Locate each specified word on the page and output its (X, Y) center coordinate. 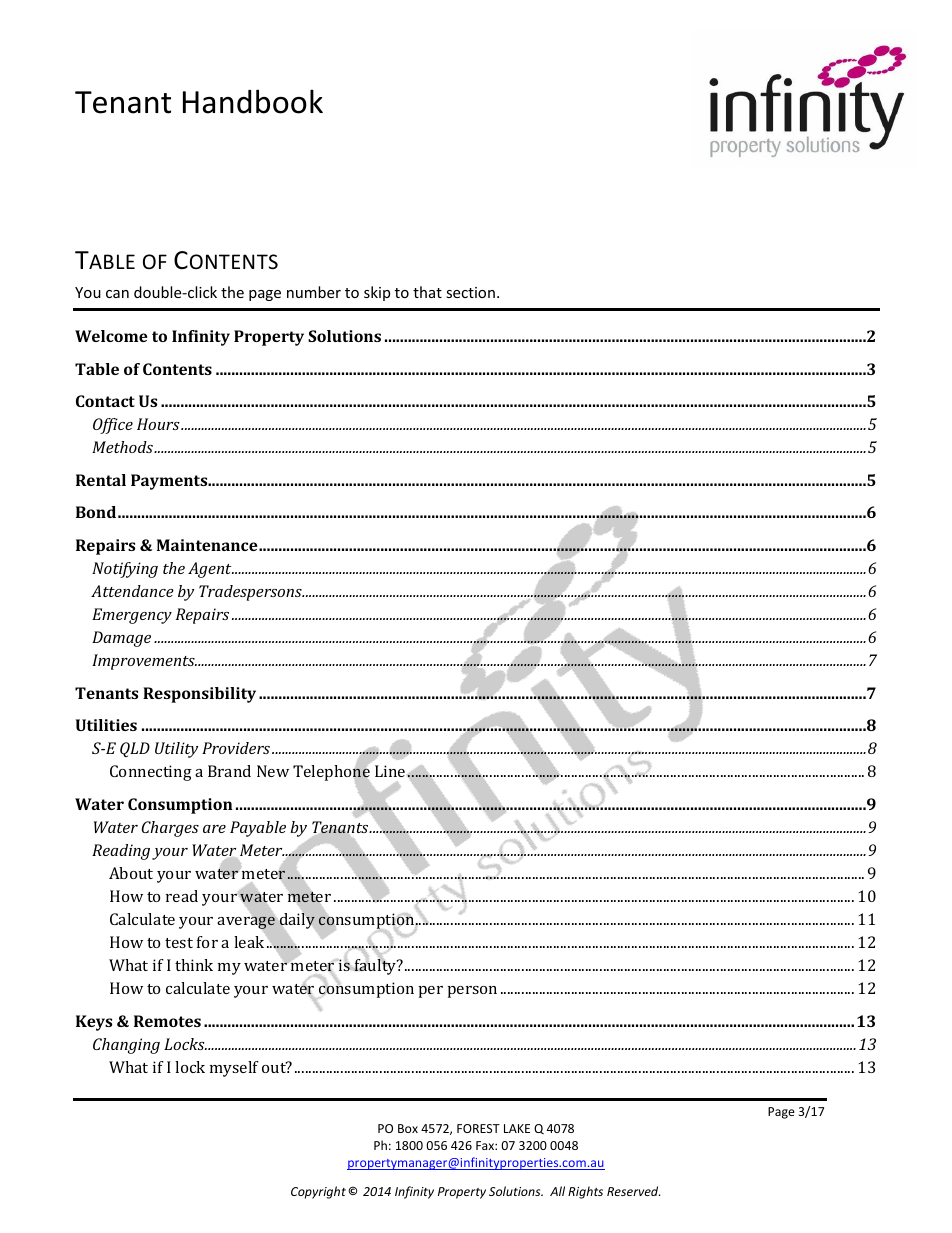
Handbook (253, 101)
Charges (170, 829)
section (470, 292)
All (557, 1191)
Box (408, 1128)
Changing (126, 1046)
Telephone (332, 773)
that (427, 292)
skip (377, 293)
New (273, 771)
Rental (101, 480)
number (314, 292)
